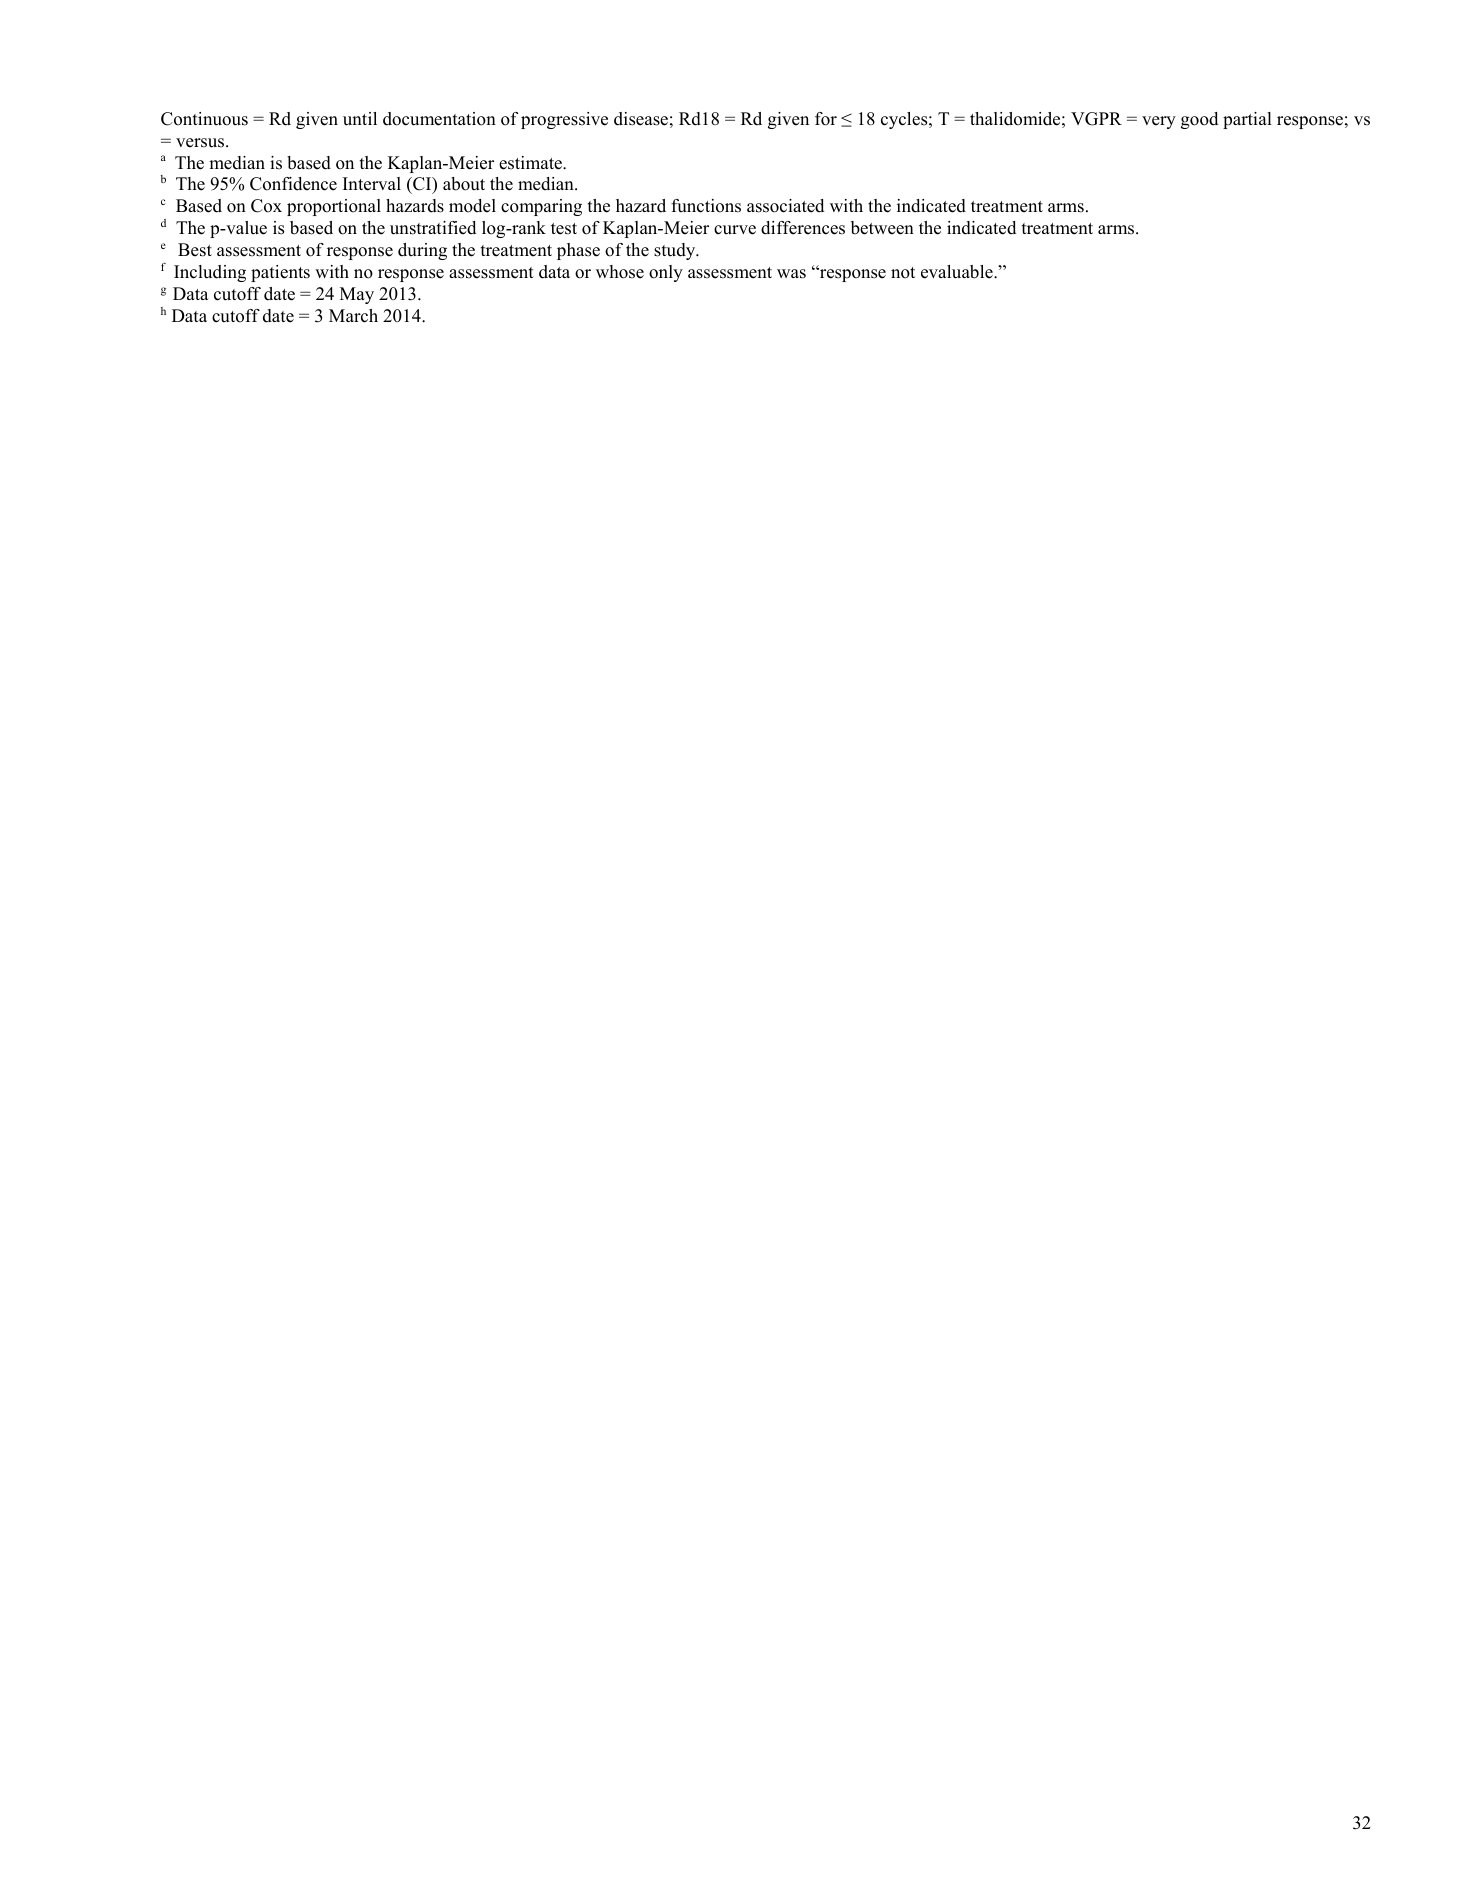  I want to click on between, so click(882, 228).
